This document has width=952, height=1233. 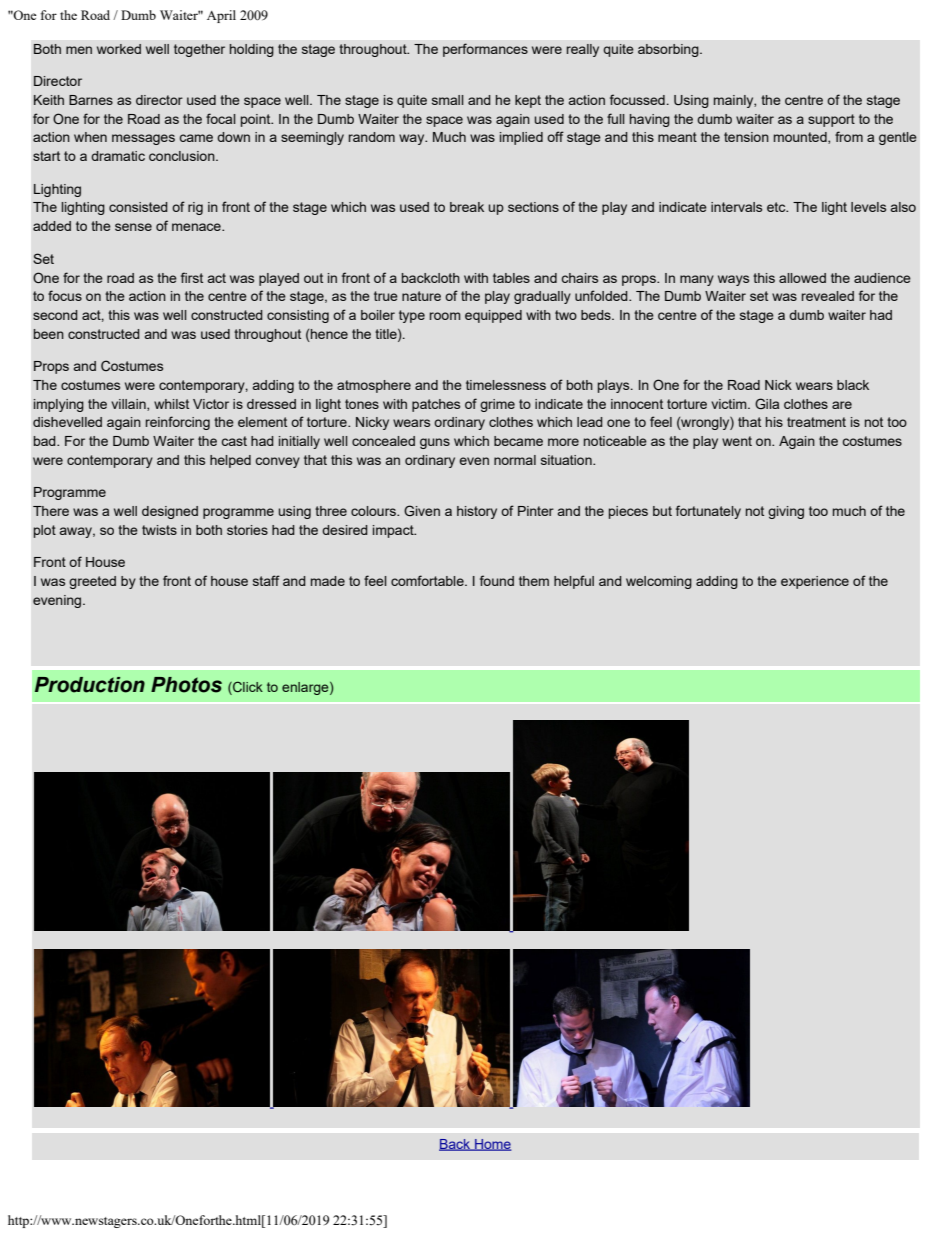 I want to click on experience, so click(x=815, y=582).
